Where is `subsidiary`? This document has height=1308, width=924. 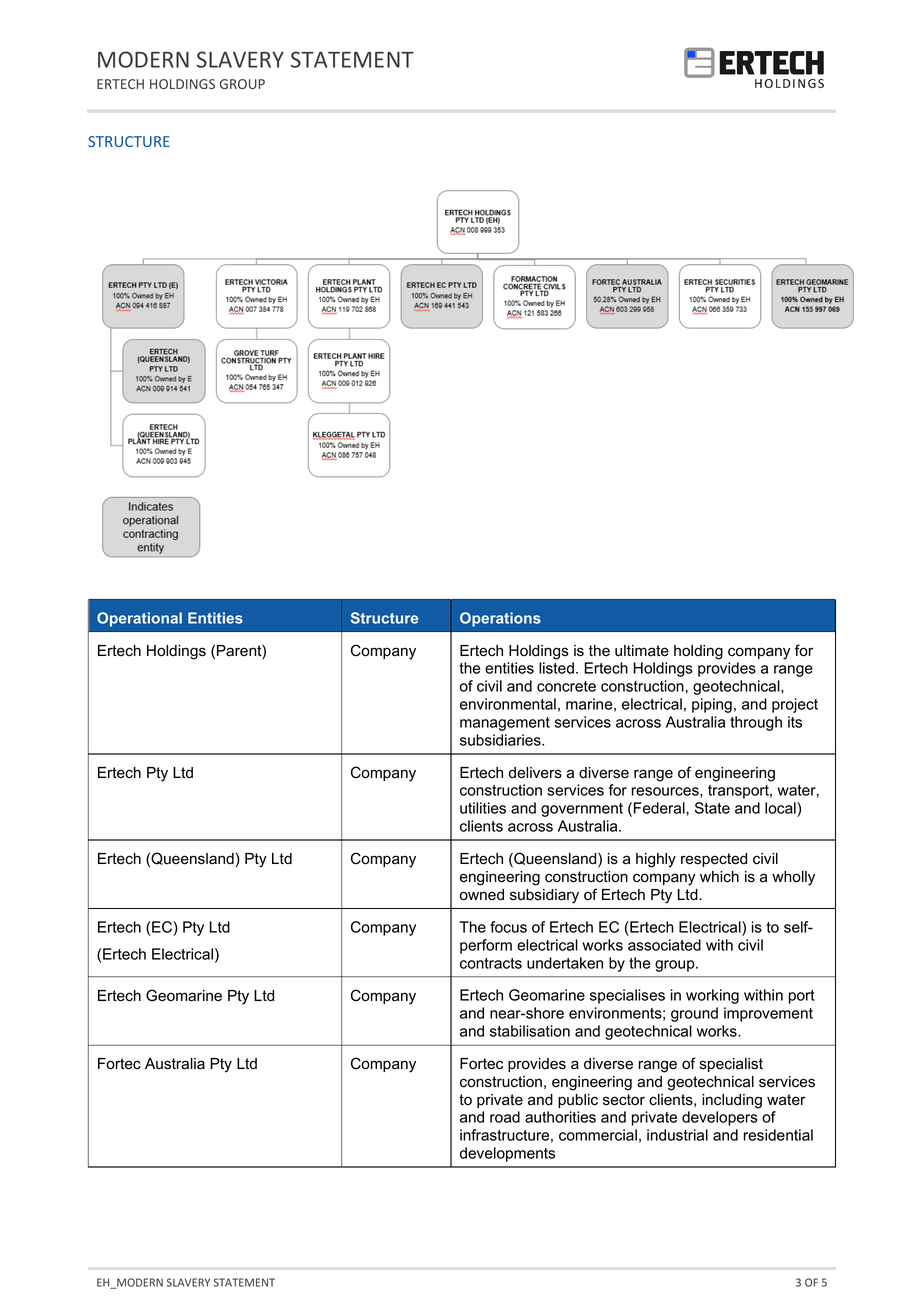 subsidiary is located at coordinates (544, 896).
